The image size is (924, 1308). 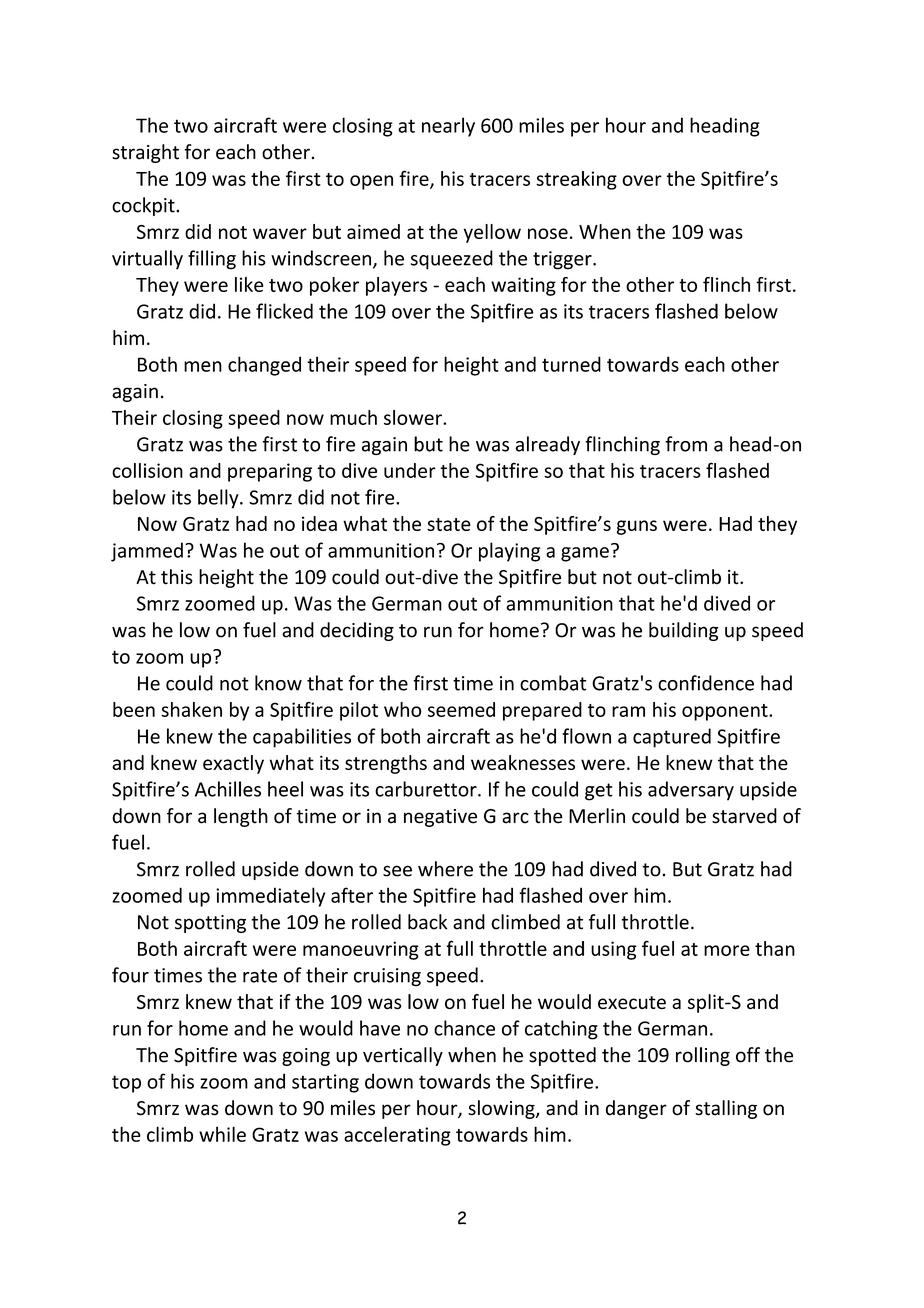 I want to click on slowing, so click(x=502, y=1109).
